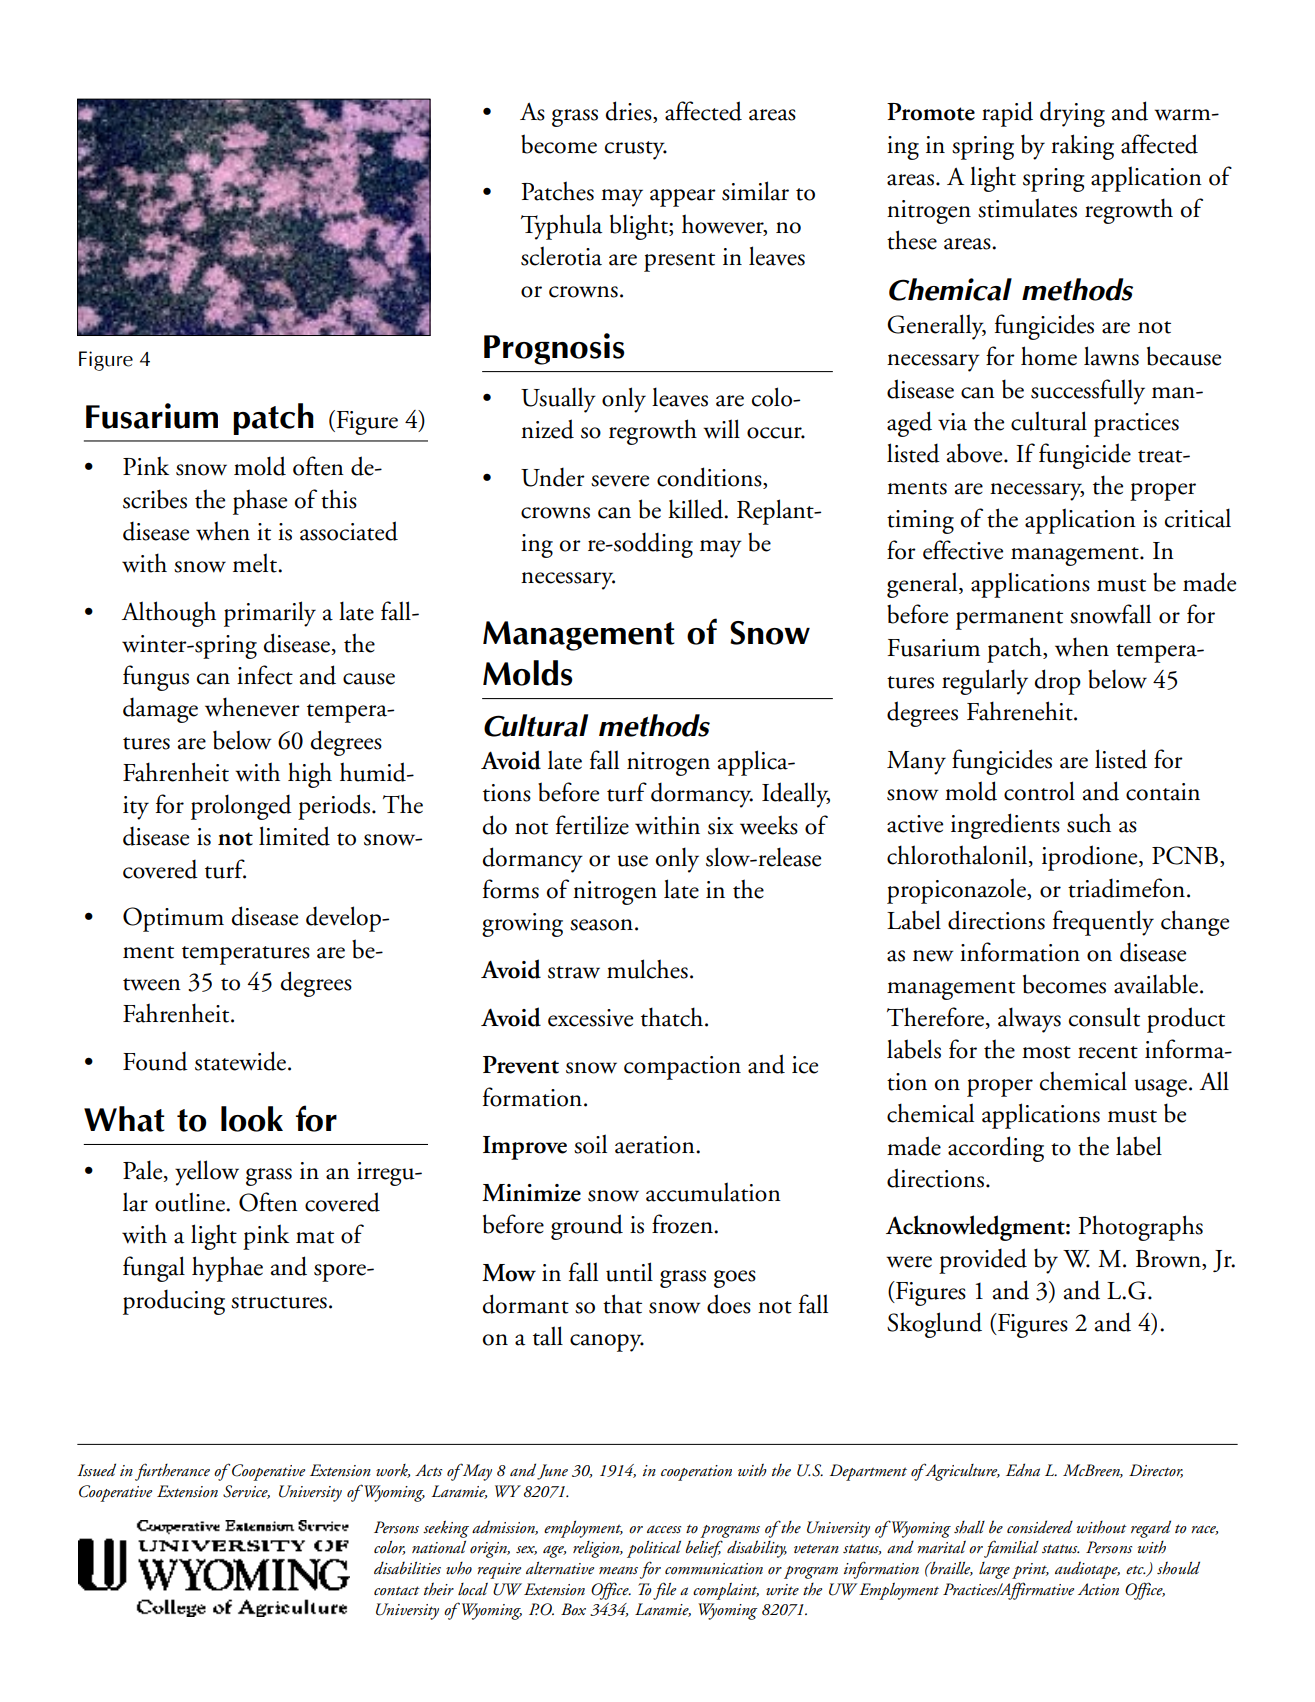 This page has width=1315, height=1702. Describe the element at coordinates (1009, 620) in the page. I see `permanent` at that location.
